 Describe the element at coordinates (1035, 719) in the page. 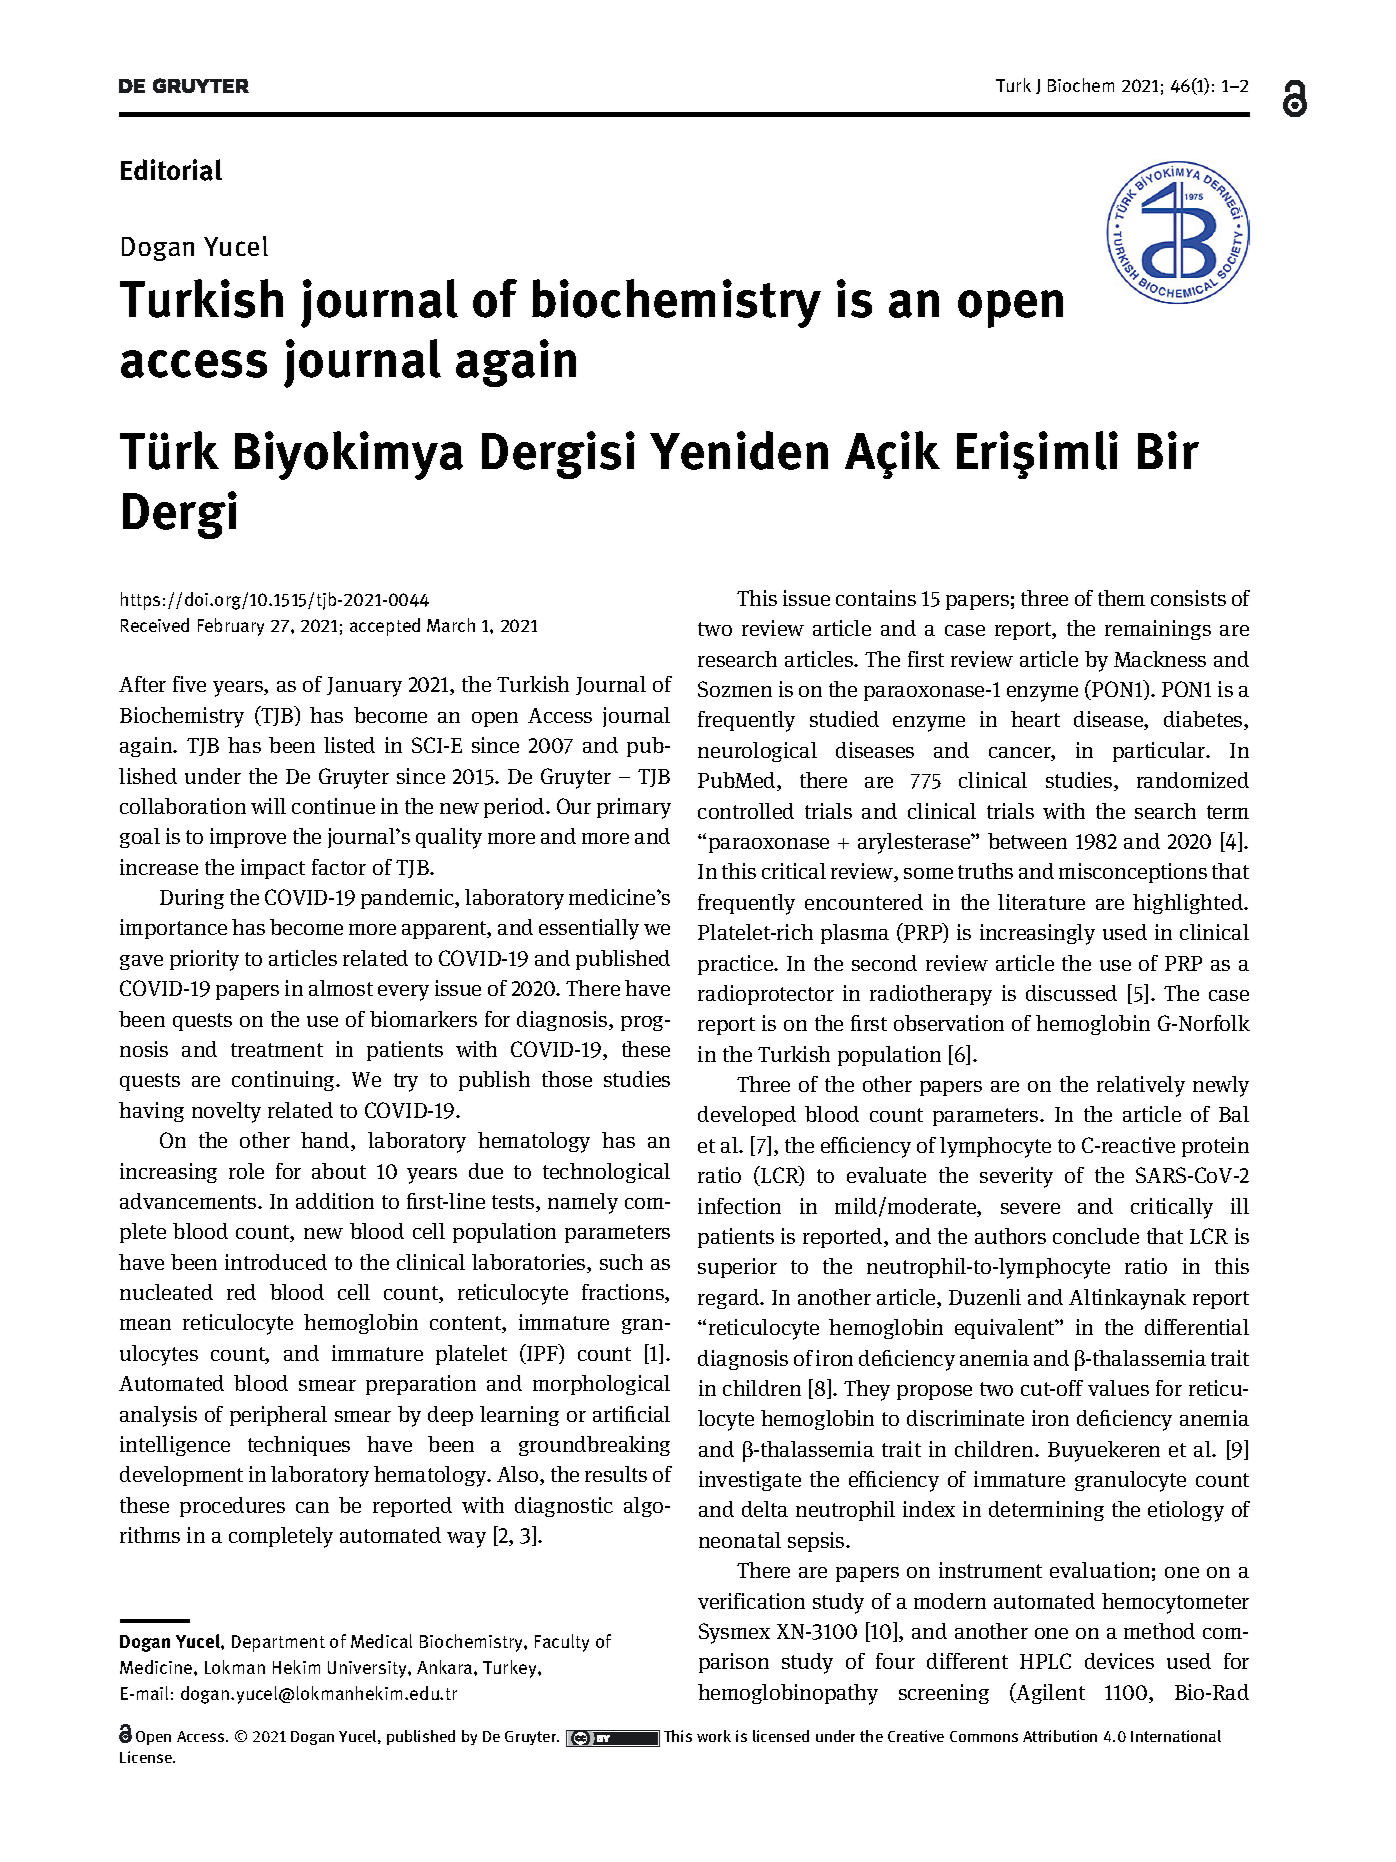

I see `heart` at that location.
